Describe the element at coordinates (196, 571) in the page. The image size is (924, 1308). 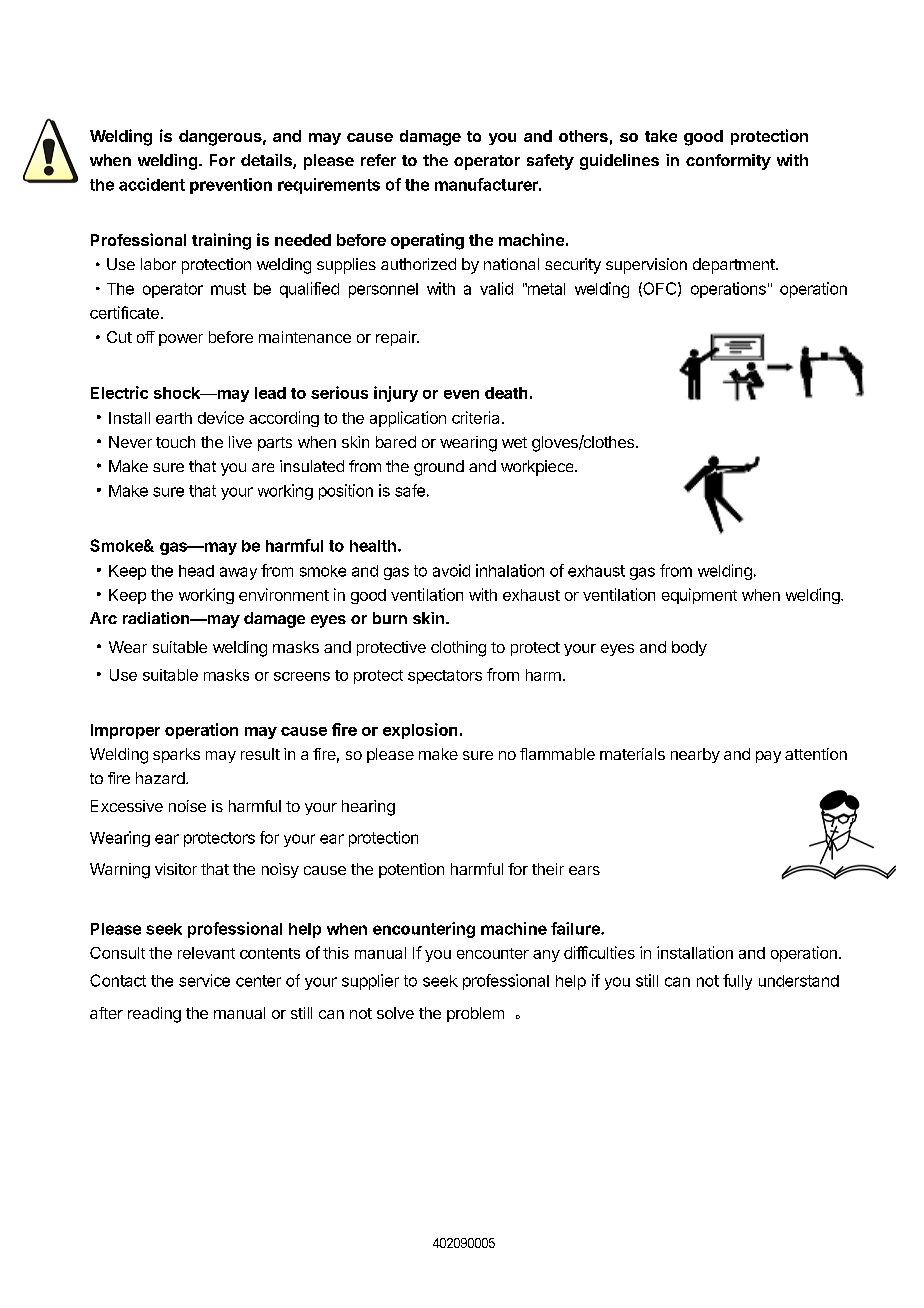
I see `head` at that location.
